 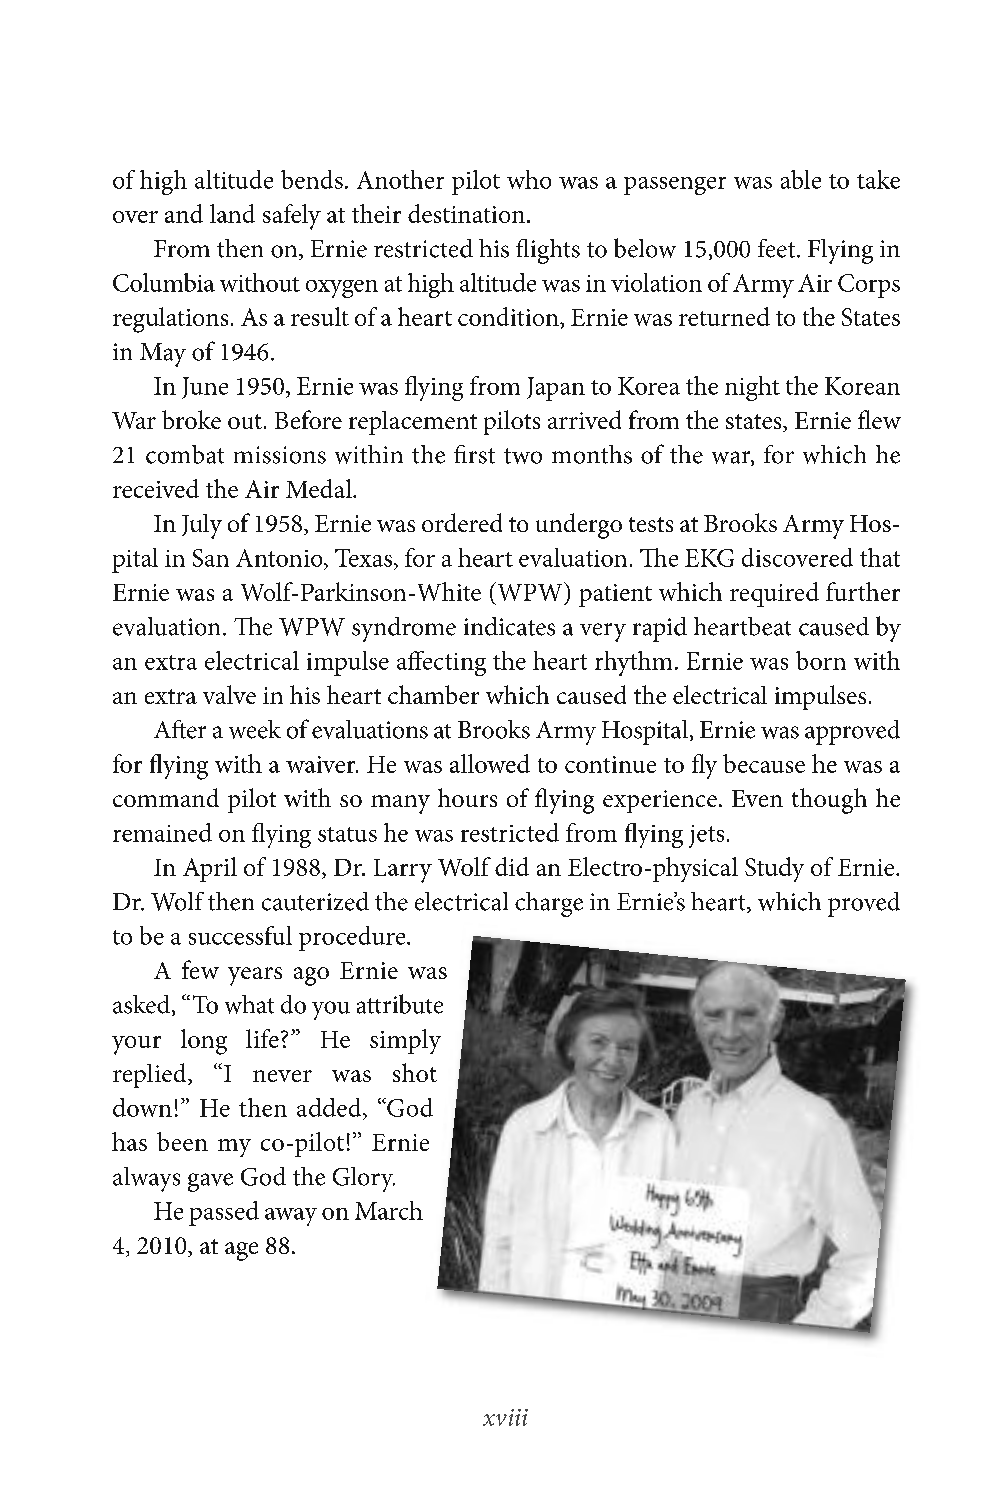 What do you see at coordinates (466, 213) in the screenshot?
I see `destination` at bounding box center [466, 213].
